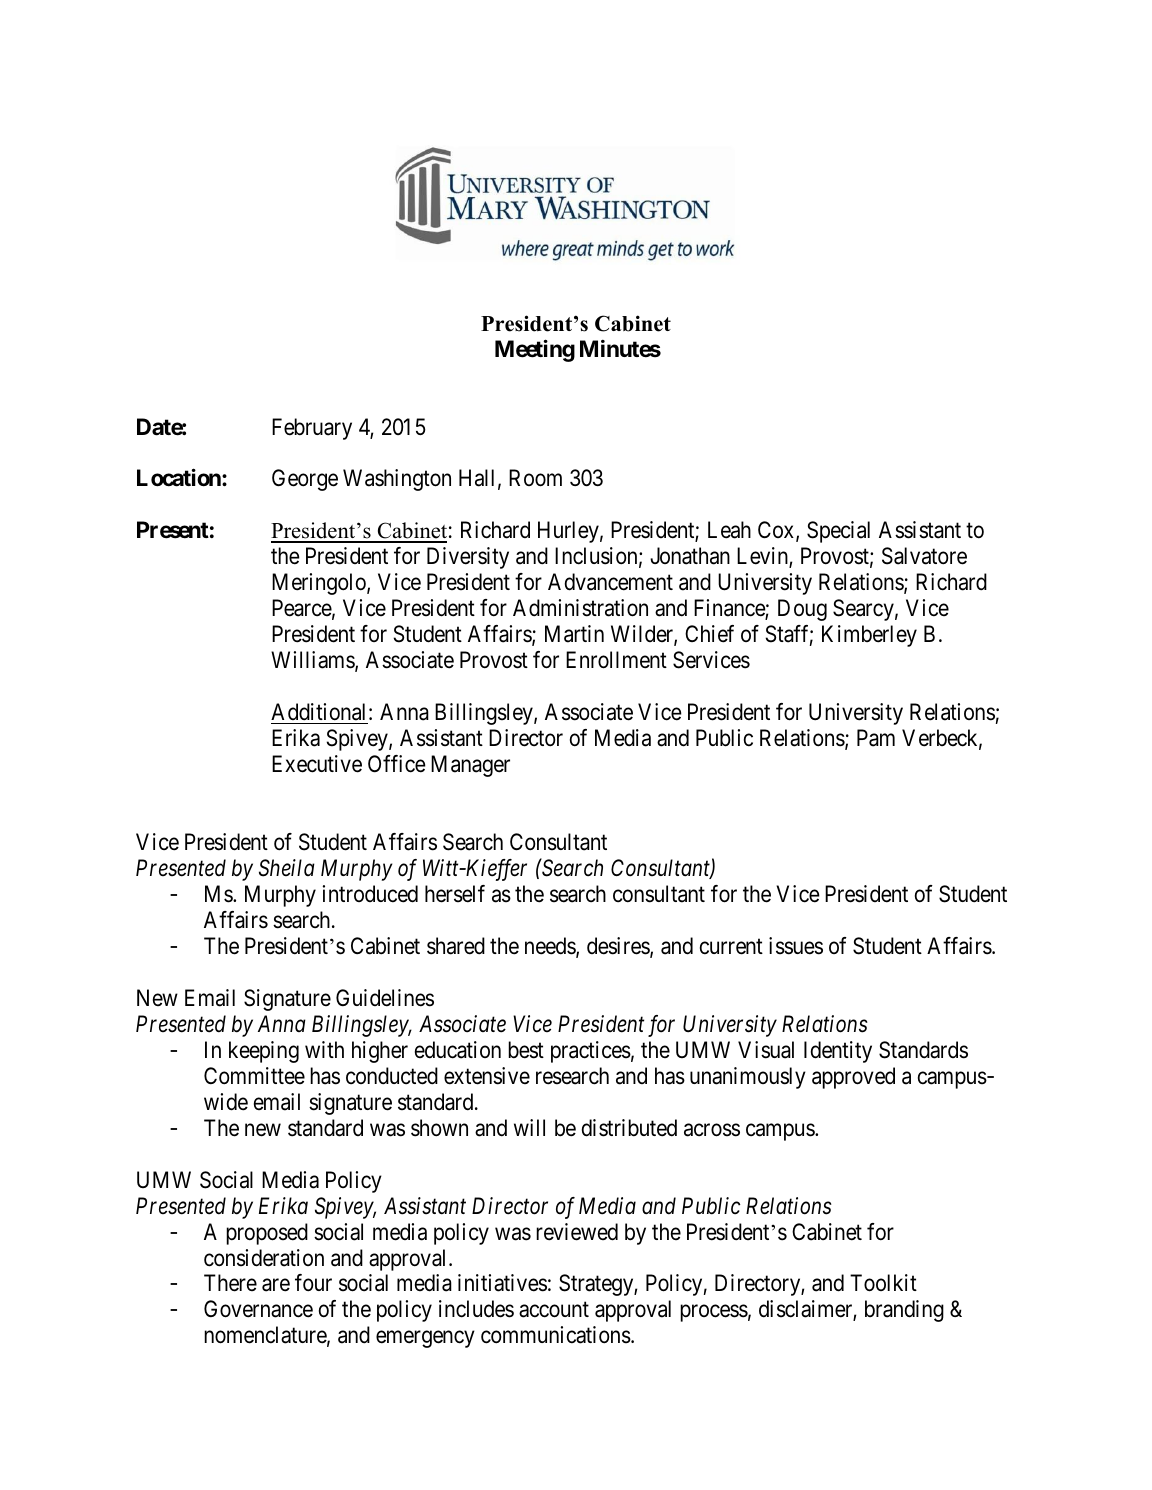  Describe the element at coordinates (287, 868) in the image. I see `Sheila` at that location.
